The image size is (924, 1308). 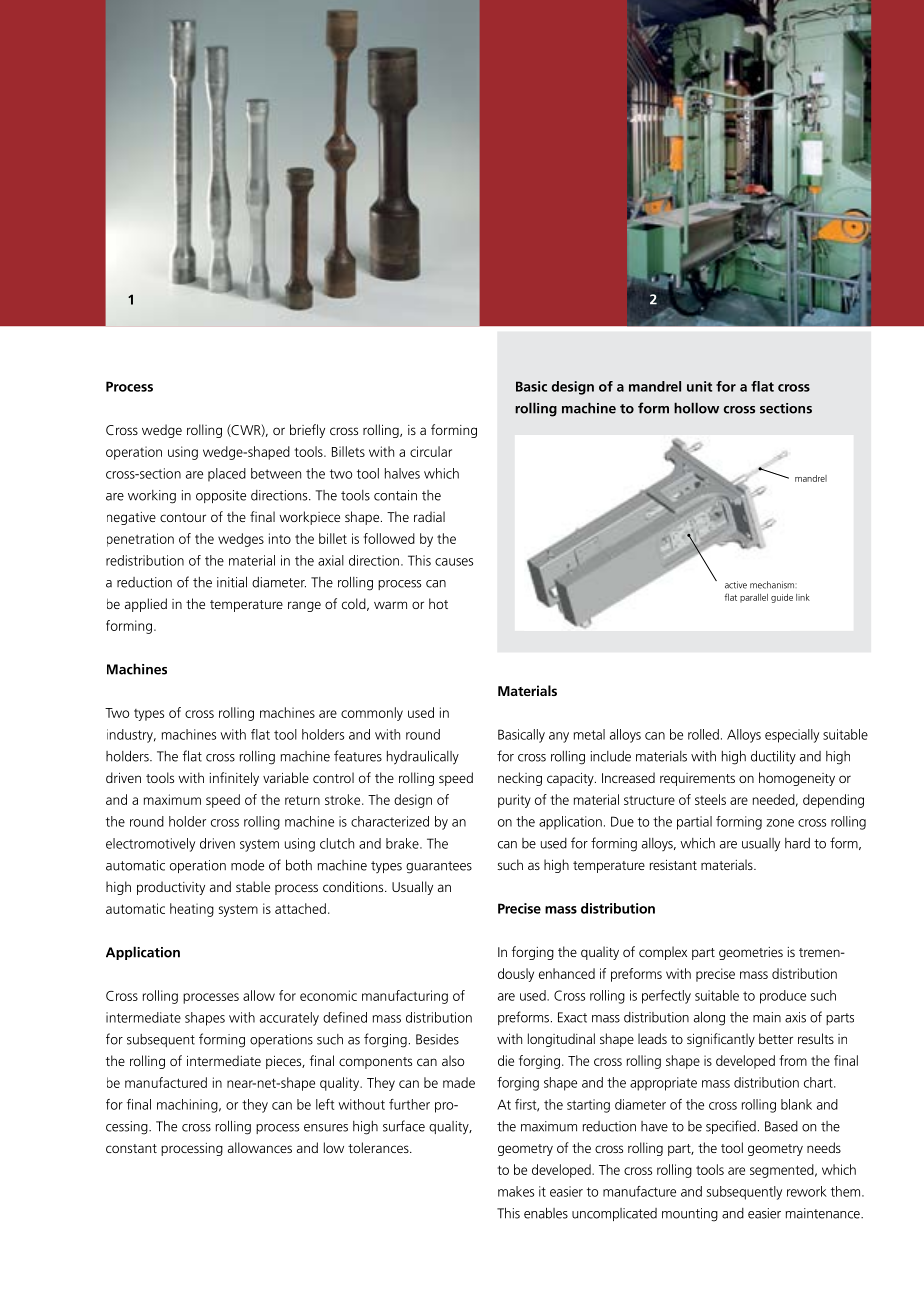 What do you see at coordinates (516, 1191) in the screenshot?
I see `makes` at bounding box center [516, 1191].
